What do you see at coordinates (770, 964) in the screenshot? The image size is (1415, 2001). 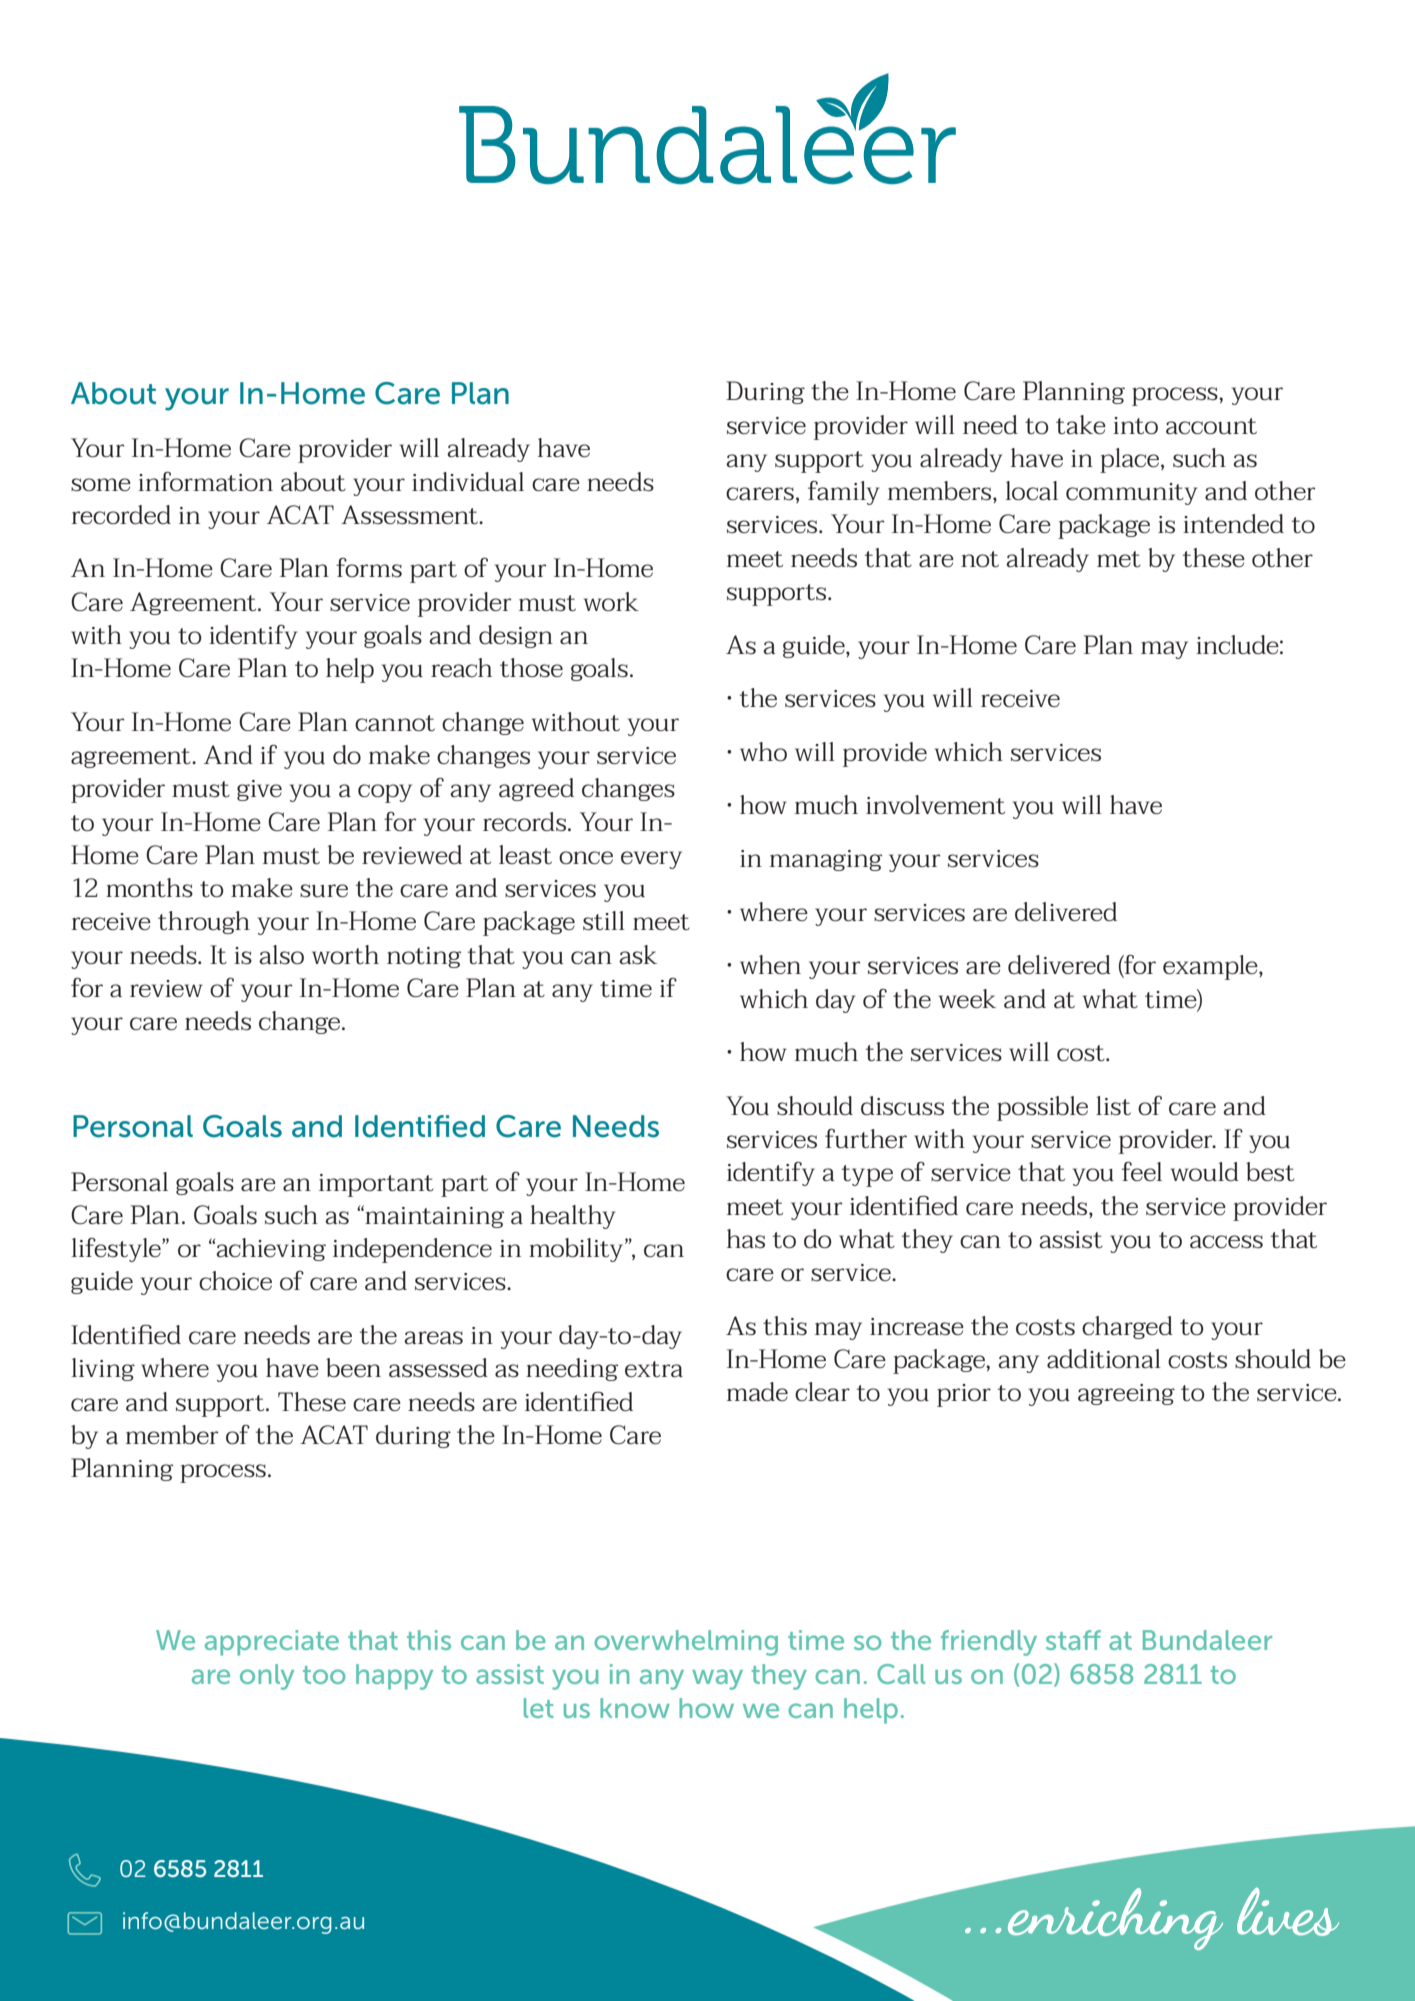 I see `when` at bounding box center [770, 964].
